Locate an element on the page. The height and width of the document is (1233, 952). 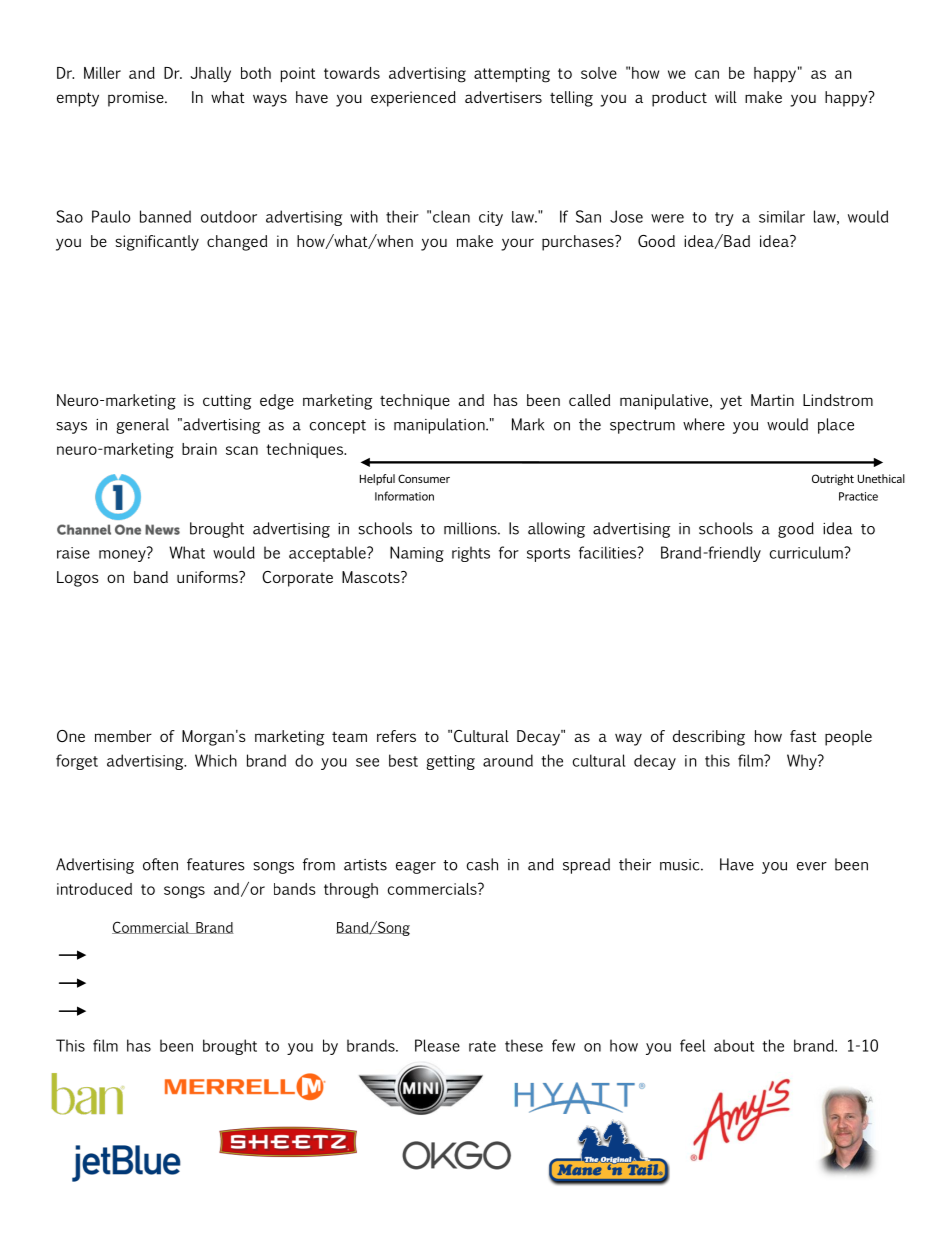
will is located at coordinates (726, 97).
